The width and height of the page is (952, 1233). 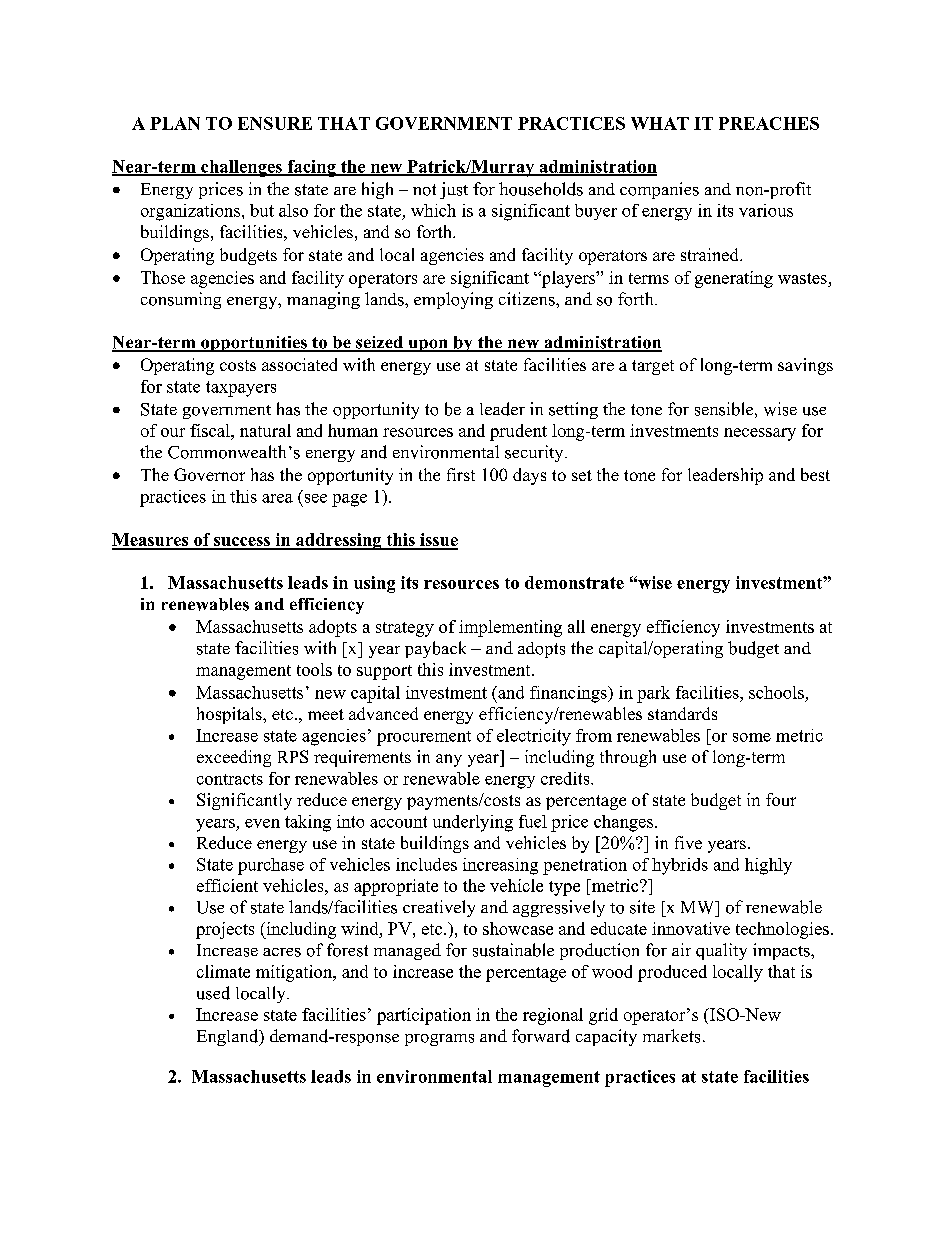 I want to click on underlying, so click(x=473, y=823).
